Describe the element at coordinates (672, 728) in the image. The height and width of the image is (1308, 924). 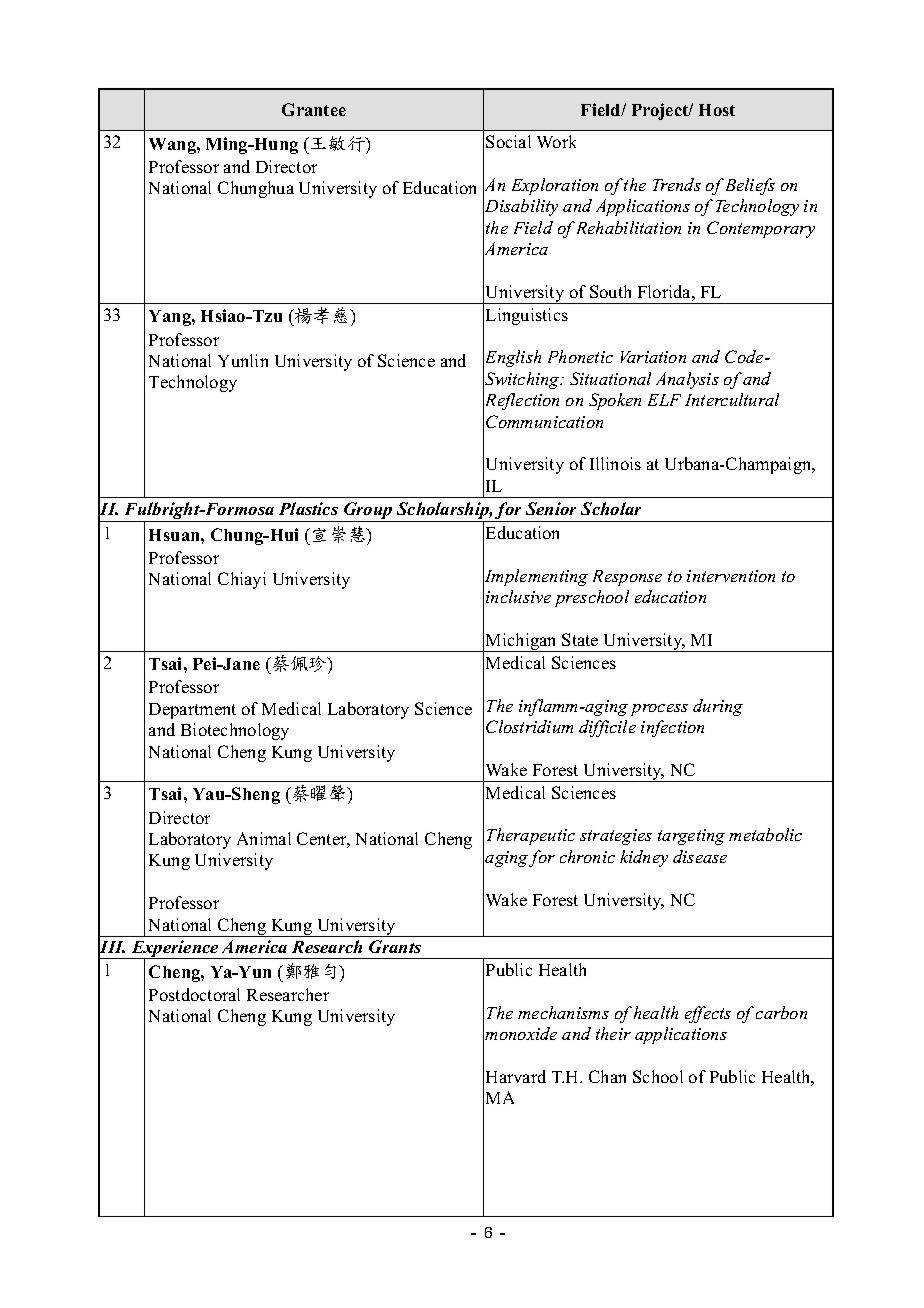
I see `infection` at that location.
